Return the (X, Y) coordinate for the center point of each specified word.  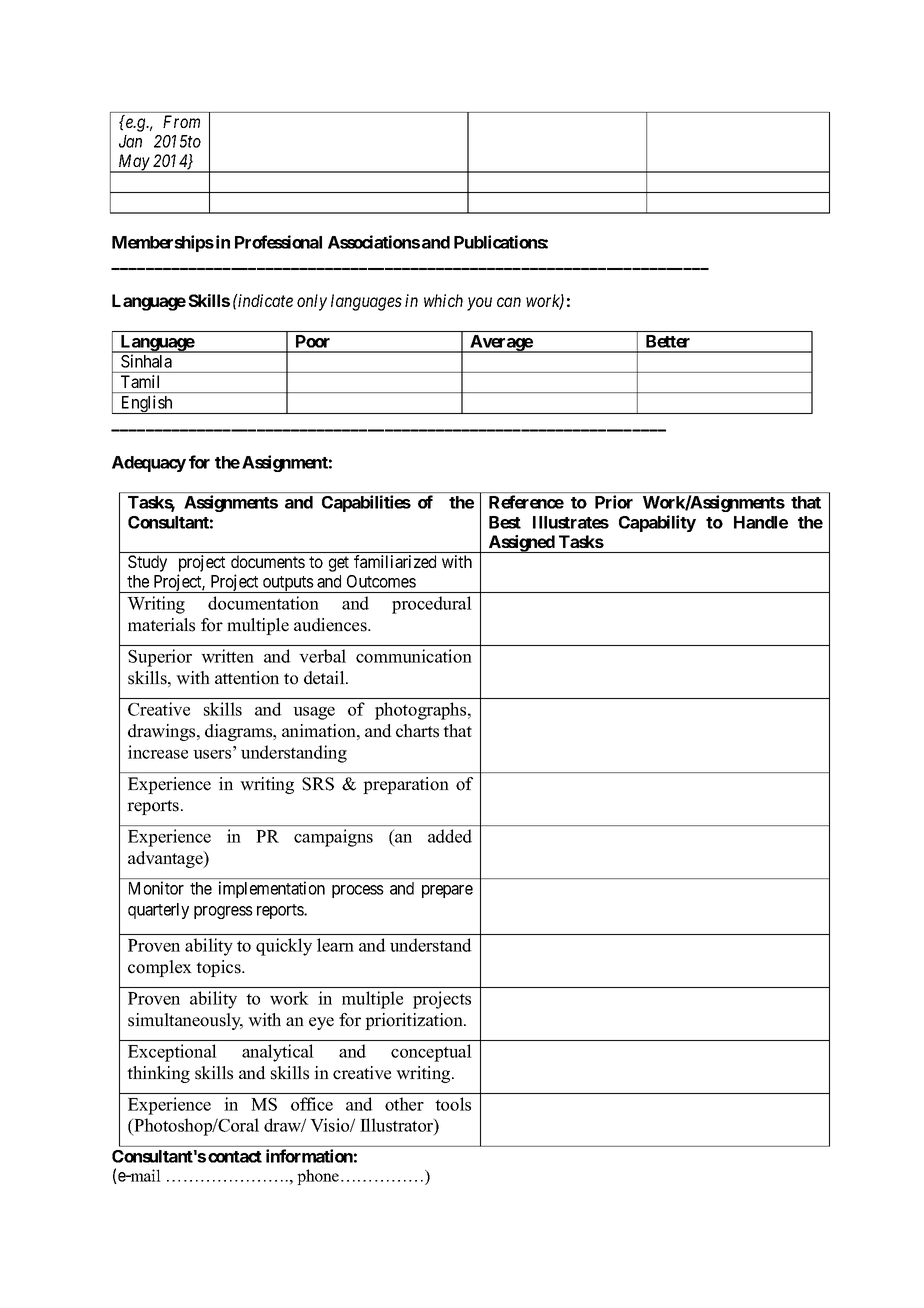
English (146, 404)
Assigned (522, 544)
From (181, 121)
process (358, 891)
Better (668, 341)
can (509, 302)
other (404, 1104)
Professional (278, 242)
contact (235, 1157)
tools (453, 1104)
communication (413, 656)
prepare (447, 891)
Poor (313, 341)
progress (223, 912)
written (227, 656)
